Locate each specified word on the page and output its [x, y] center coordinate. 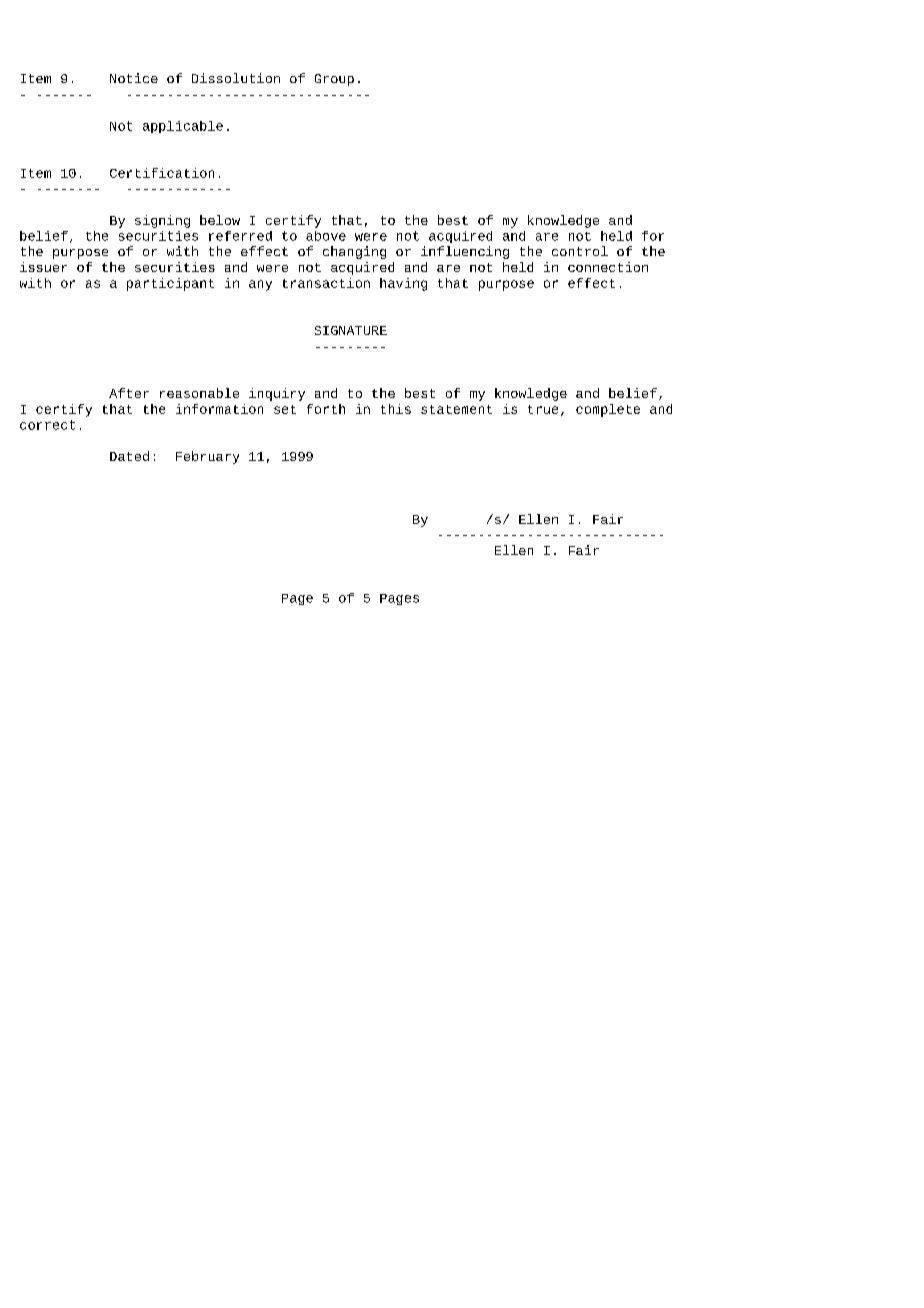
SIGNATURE [351, 330]
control [580, 251]
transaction [326, 283]
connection [608, 267]
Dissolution [236, 78]
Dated [129, 456]
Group [334, 80]
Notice [134, 78]
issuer [43, 267]
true [543, 409]
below [220, 220]
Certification [162, 173]
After [129, 393]
